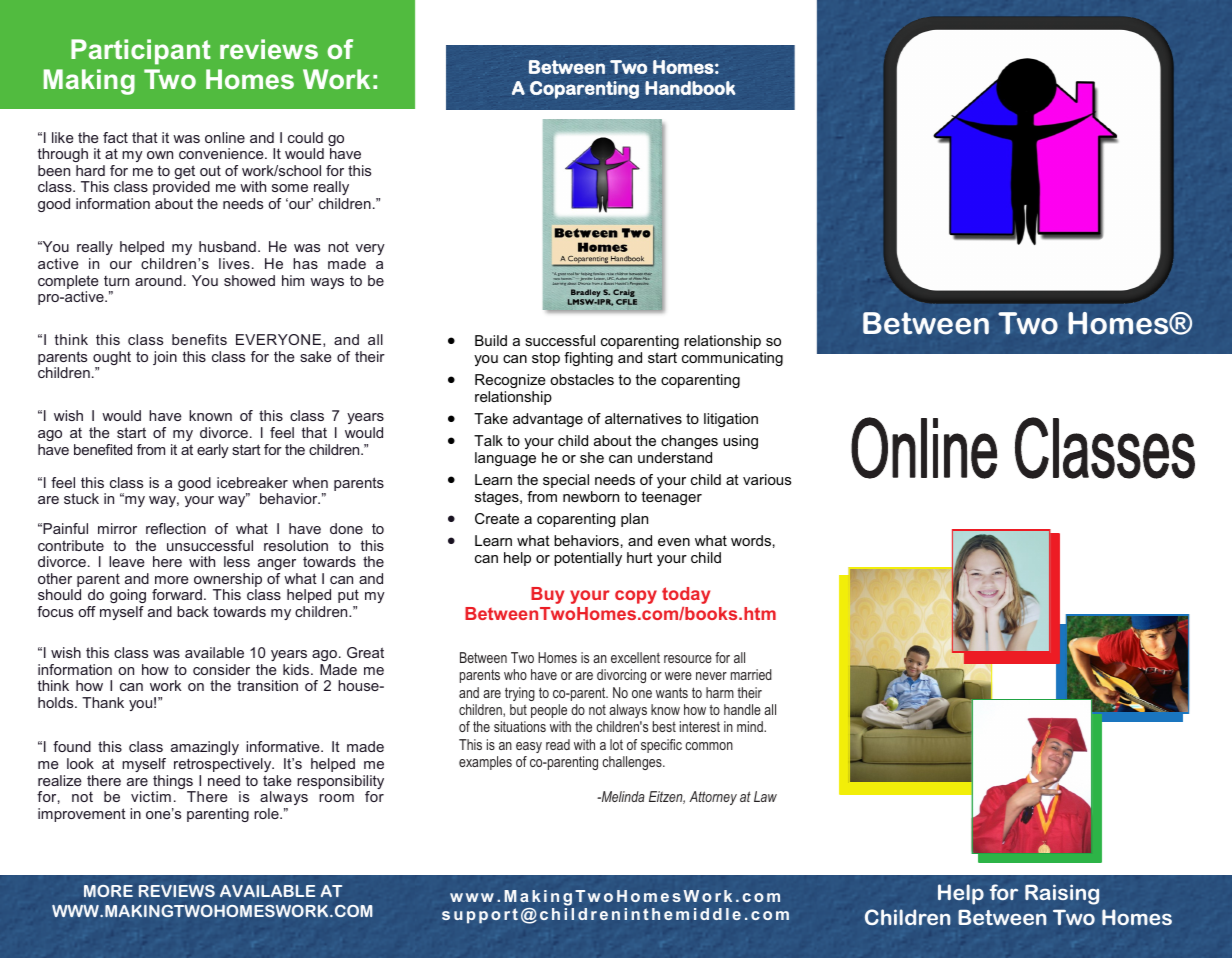  What do you see at coordinates (305, 137) in the page?
I see `could` at bounding box center [305, 137].
